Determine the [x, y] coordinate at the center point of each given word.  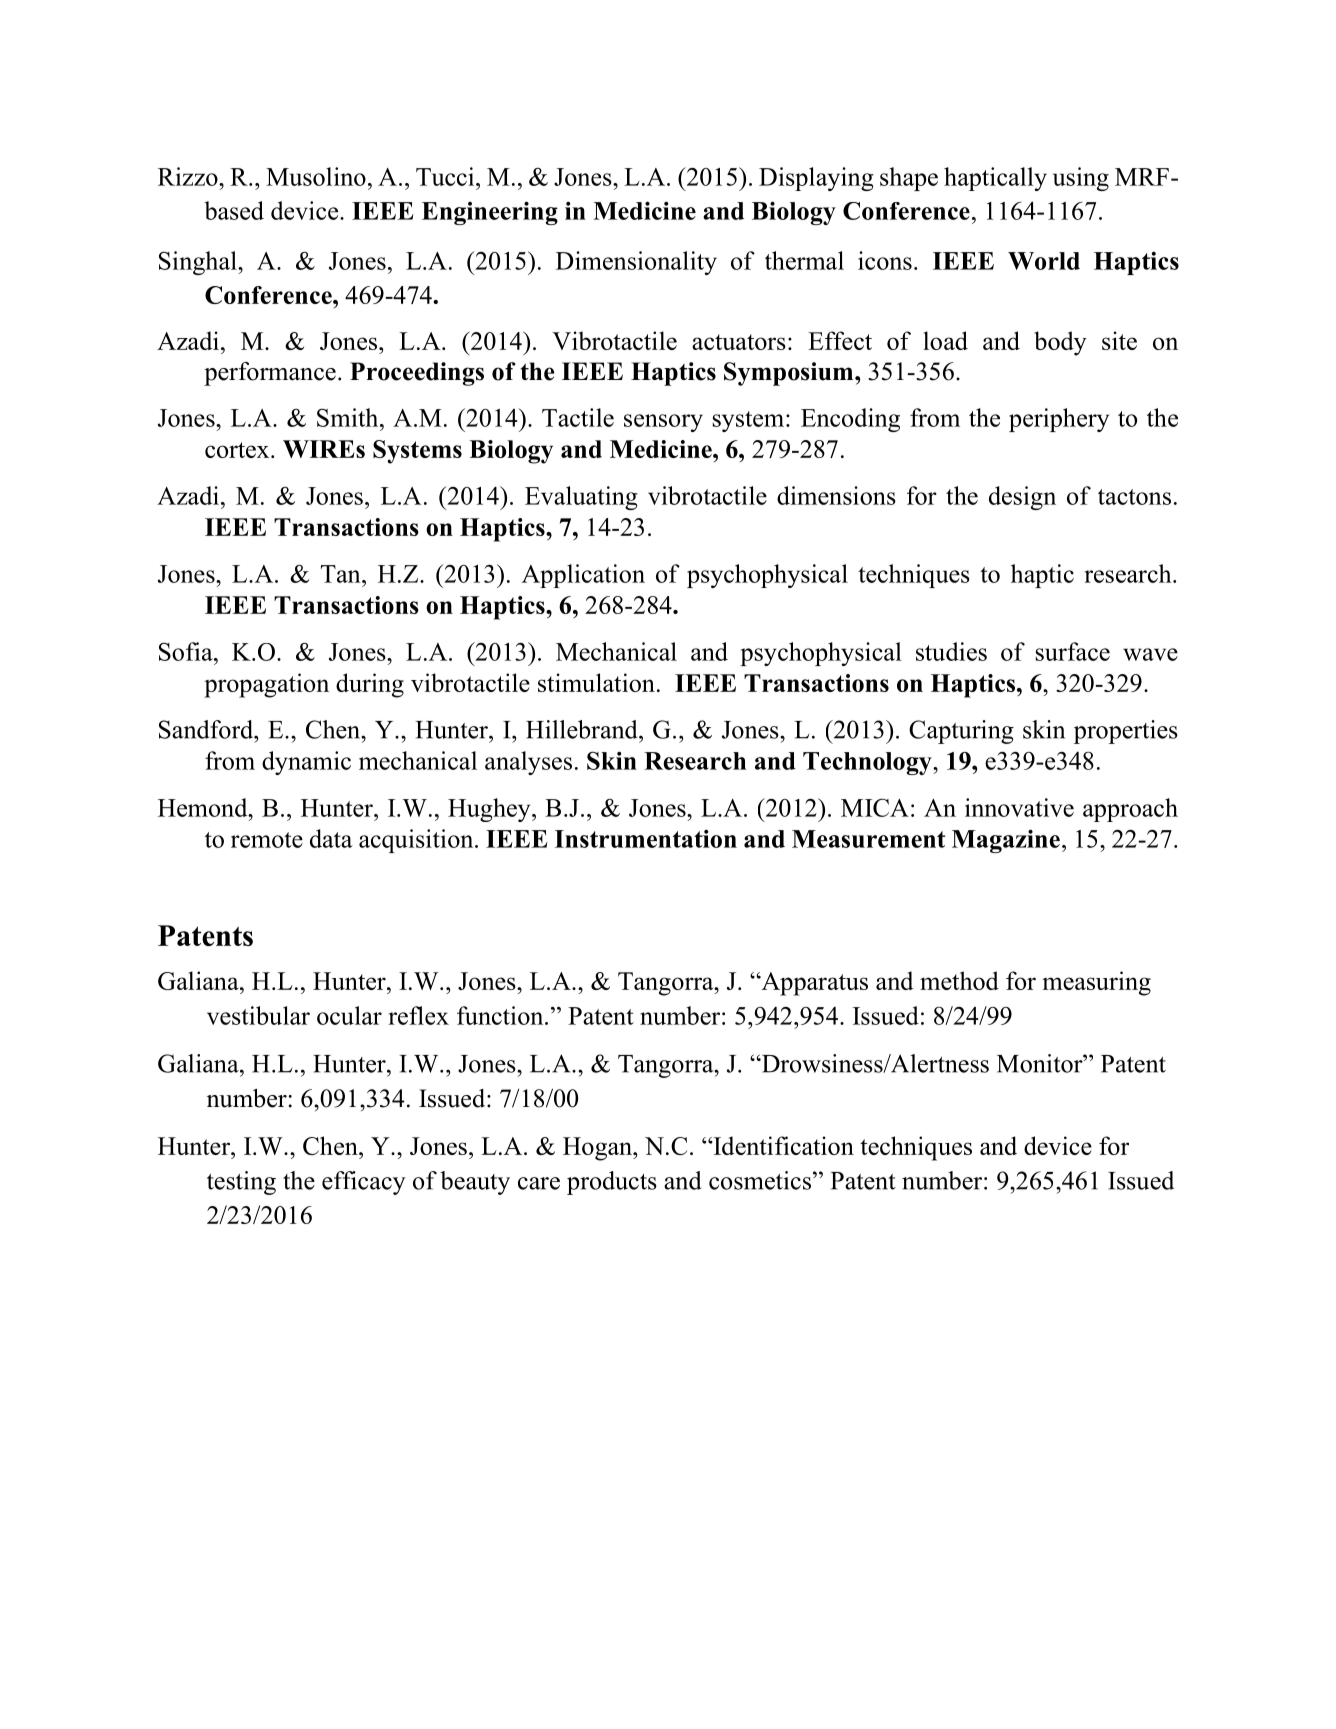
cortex [238, 450]
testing [241, 1183]
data [331, 838]
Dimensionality [636, 263]
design [1022, 498]
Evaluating [581, 498]
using [1081, 179]
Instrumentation [646, 838]
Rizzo [189, 176]
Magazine [1006, 841]
